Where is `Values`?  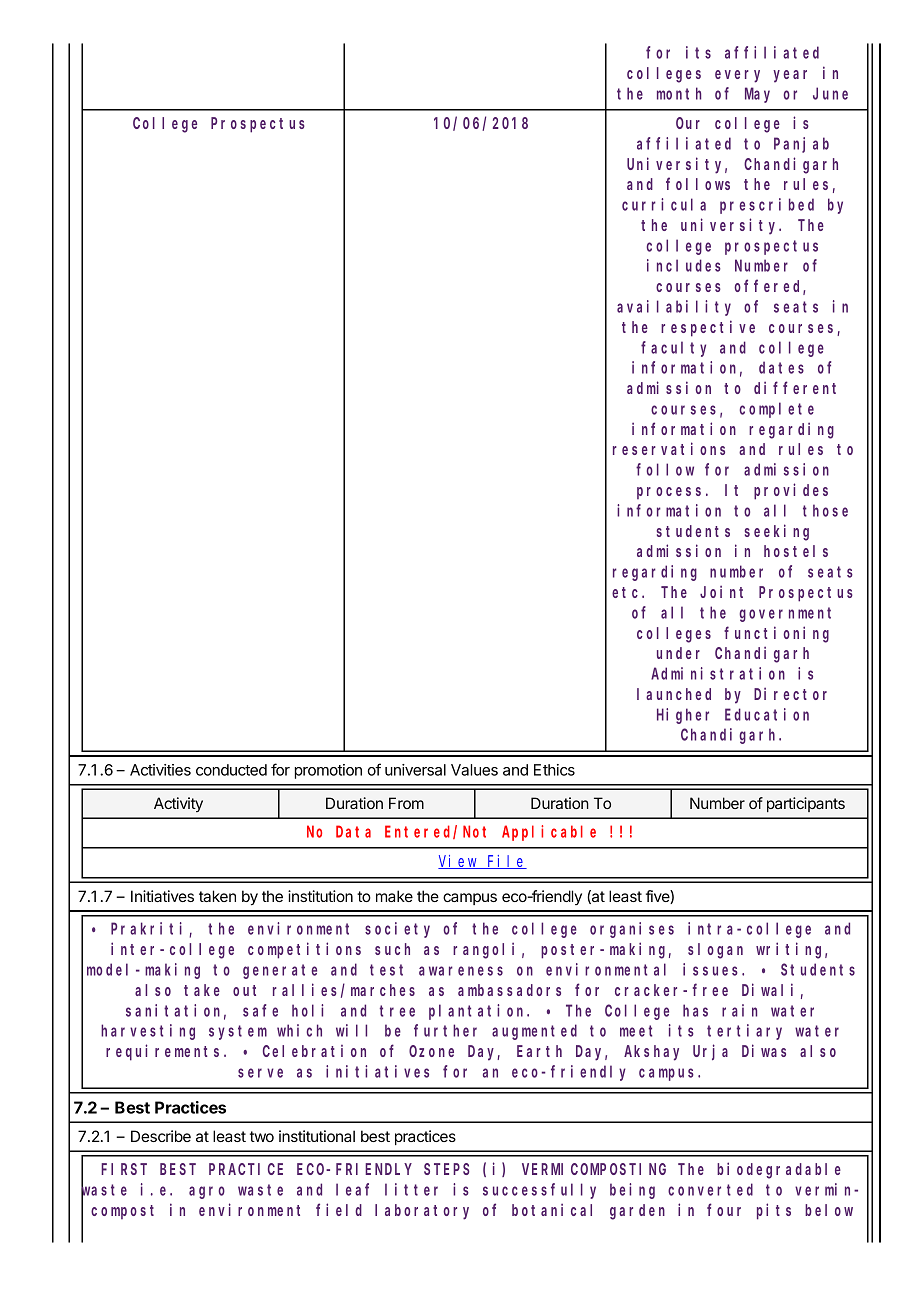
Values is located at coordinates (474, 770).
